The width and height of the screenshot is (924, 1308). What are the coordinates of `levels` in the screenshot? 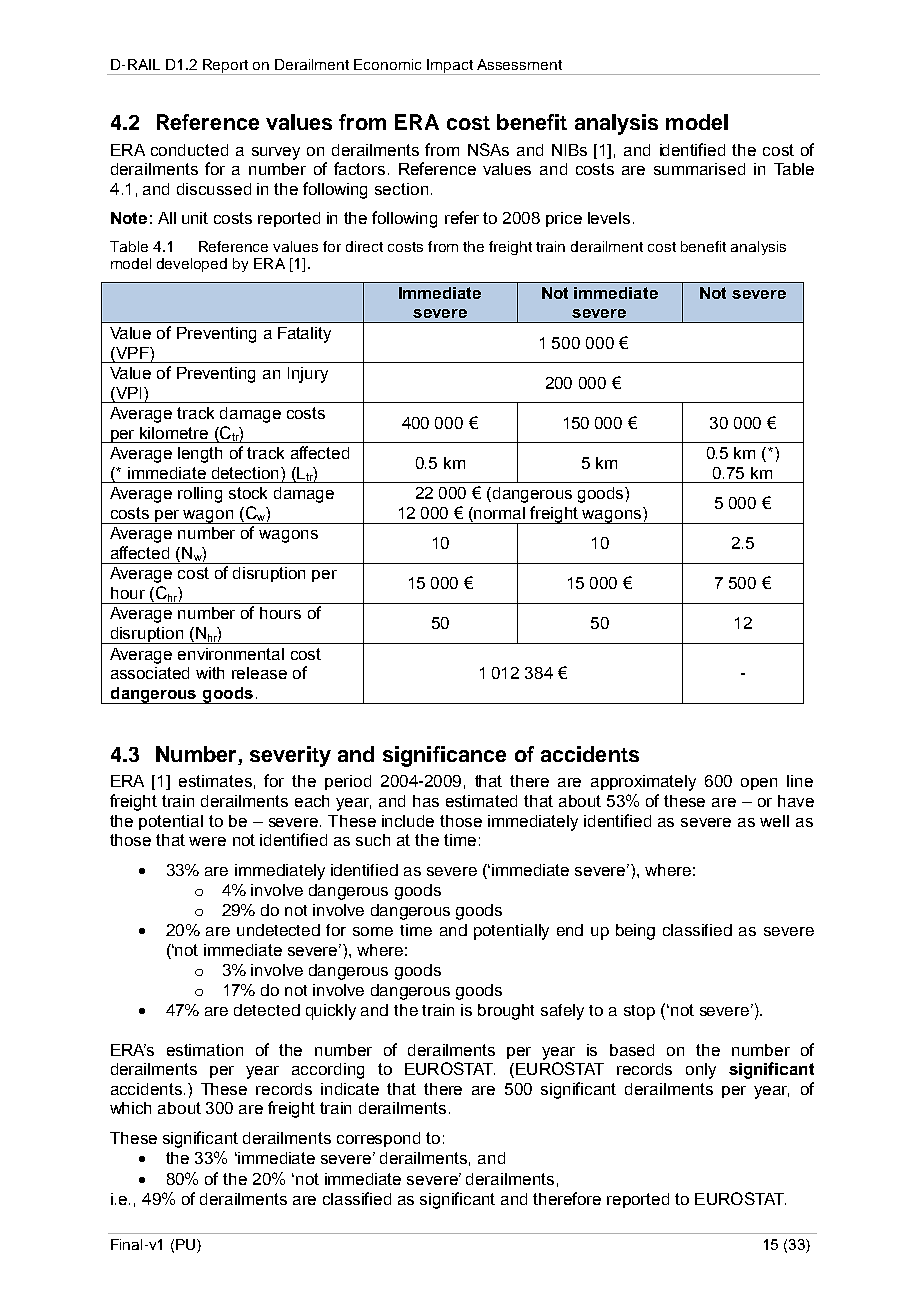 It's located at (609, 218).
